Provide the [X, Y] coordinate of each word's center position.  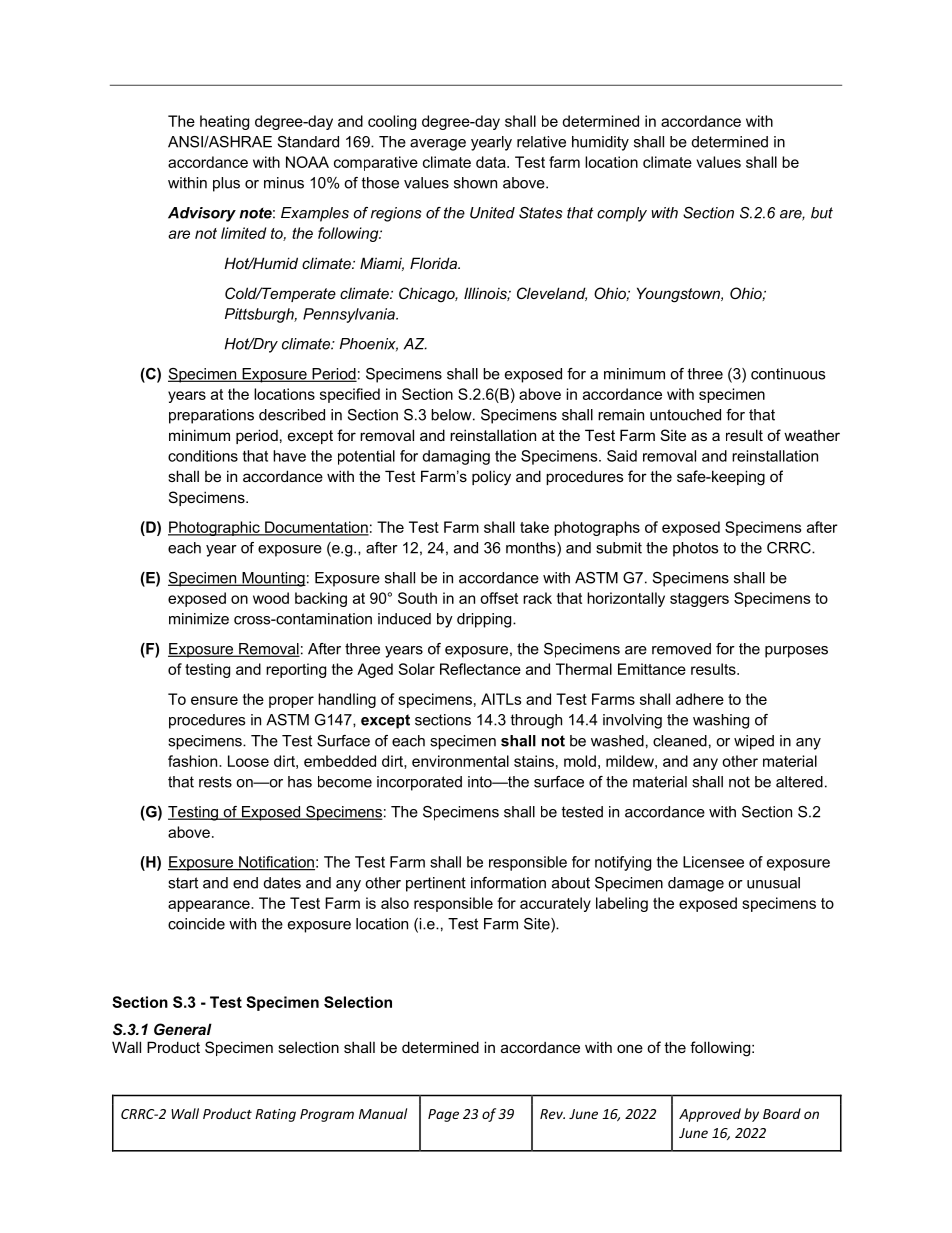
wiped [754, 742]
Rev [552, 1114]
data [492, 162]
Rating [275, 1115]
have [289, 456]
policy [491, 478]
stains [534, 761]
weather [812, 435]
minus [284, 183]
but [822, 213]
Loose [248, 761]
